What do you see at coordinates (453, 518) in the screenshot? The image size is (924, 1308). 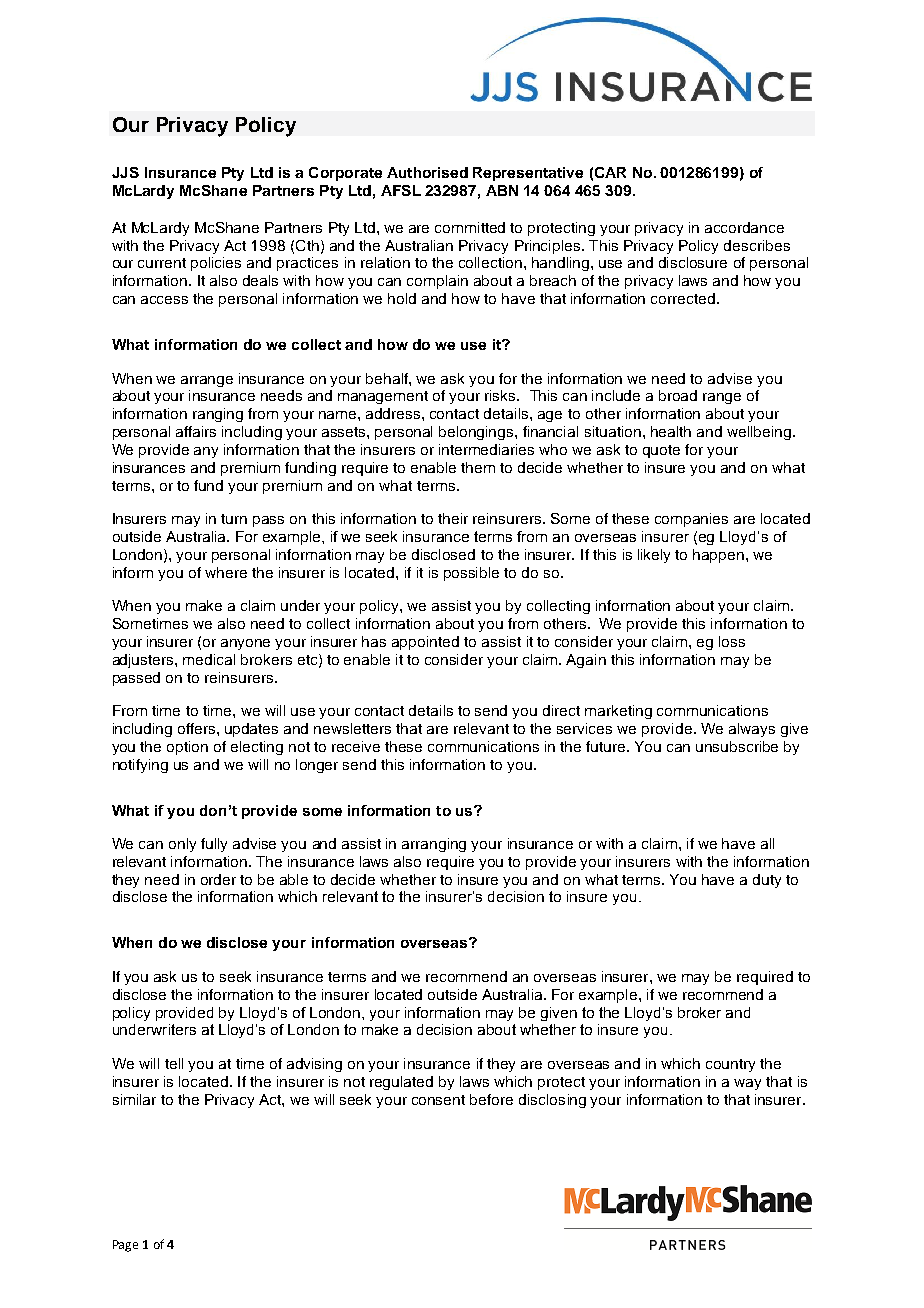 I see `their` at bounding box center [453, 518].
